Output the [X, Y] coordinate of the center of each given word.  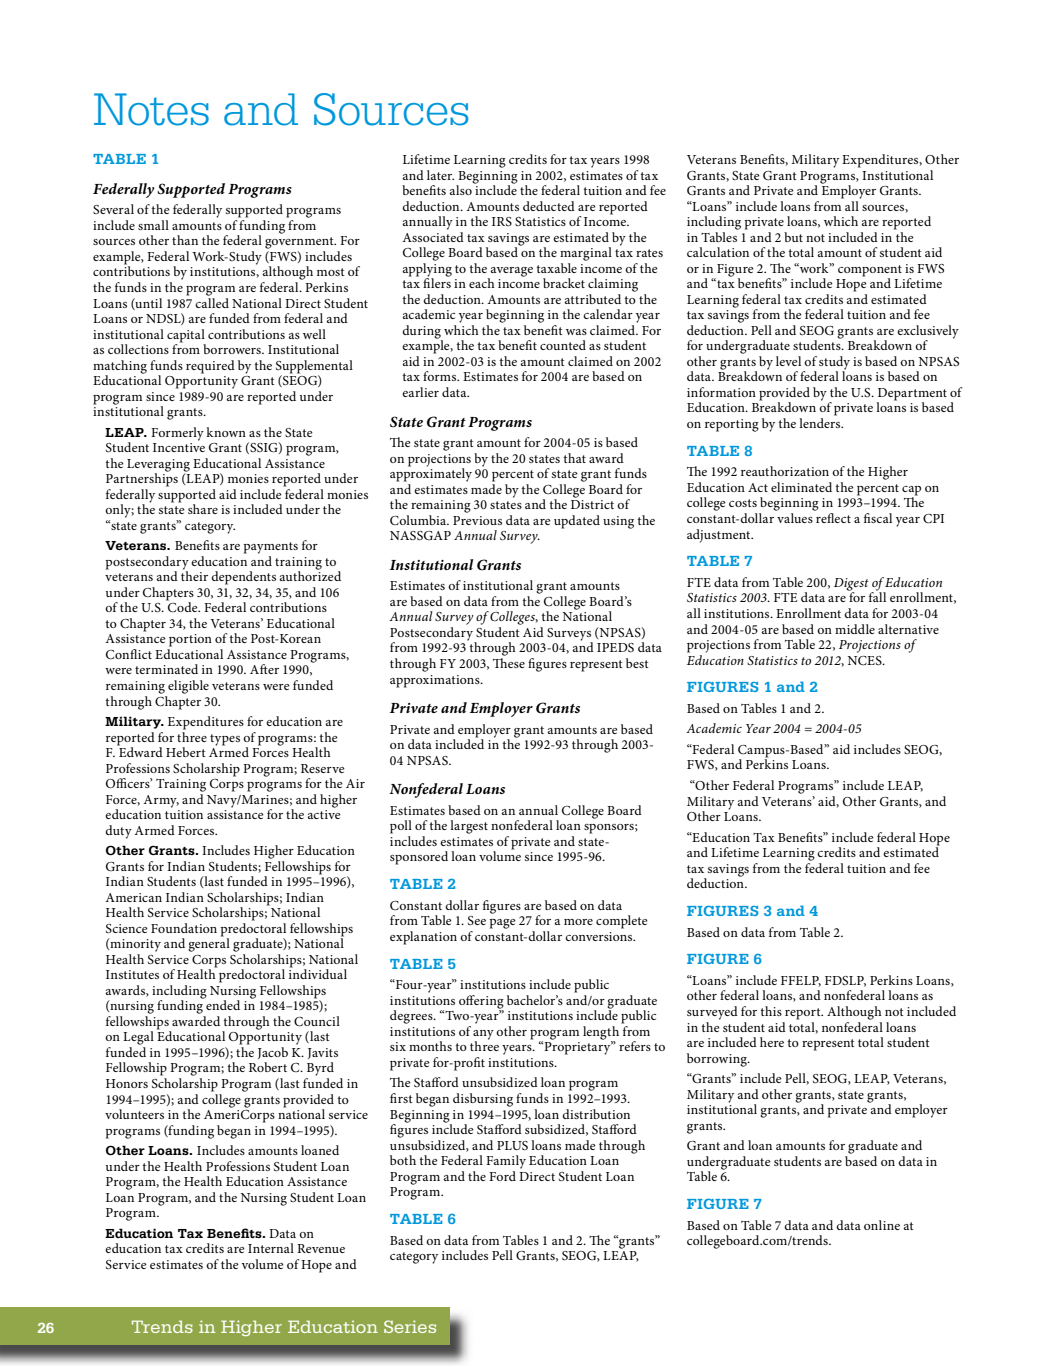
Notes [151, 109]
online [882, 1225]
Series [410, 1326]
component [870, 272]
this [771, 1011]
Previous [477, 520]
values [795, 518]
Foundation [184, 928]
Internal [271, 1248]
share [203, 509]
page [503, 924]
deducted [549, 206]
